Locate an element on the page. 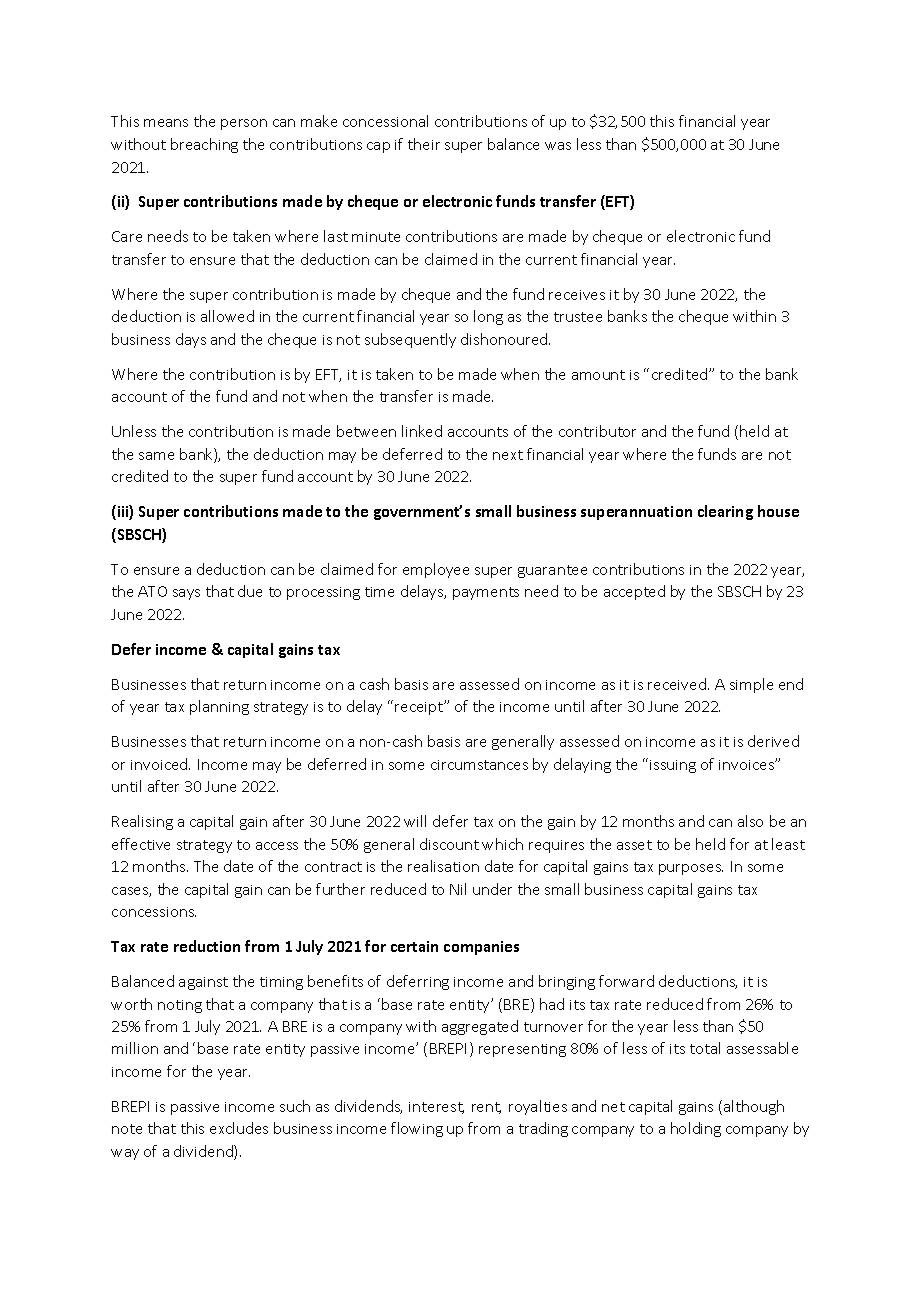 This page has width=924, height=1308. also is located at coordinates (750, 821).
